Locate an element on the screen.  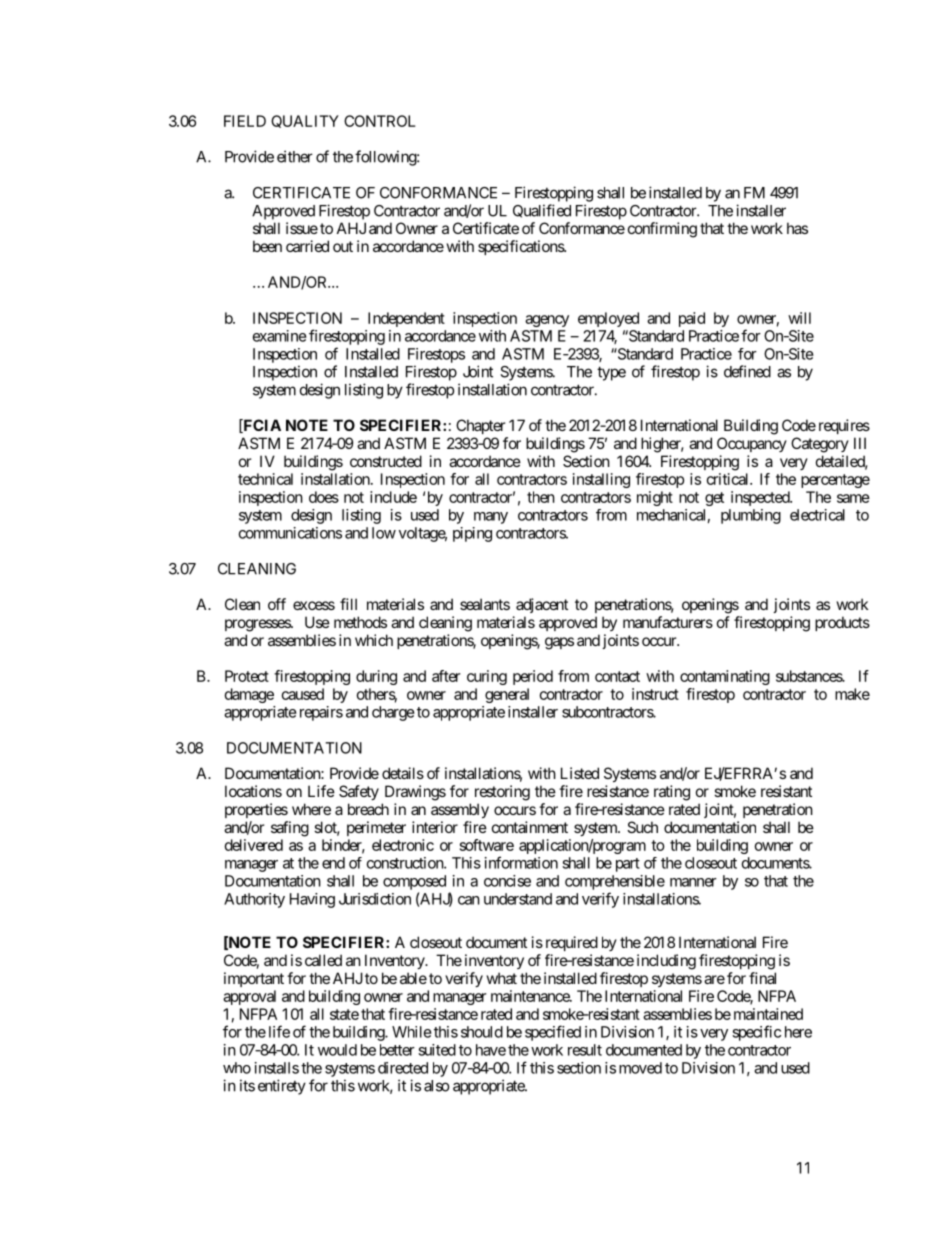
specified is located at coordinates (553, 1033).
